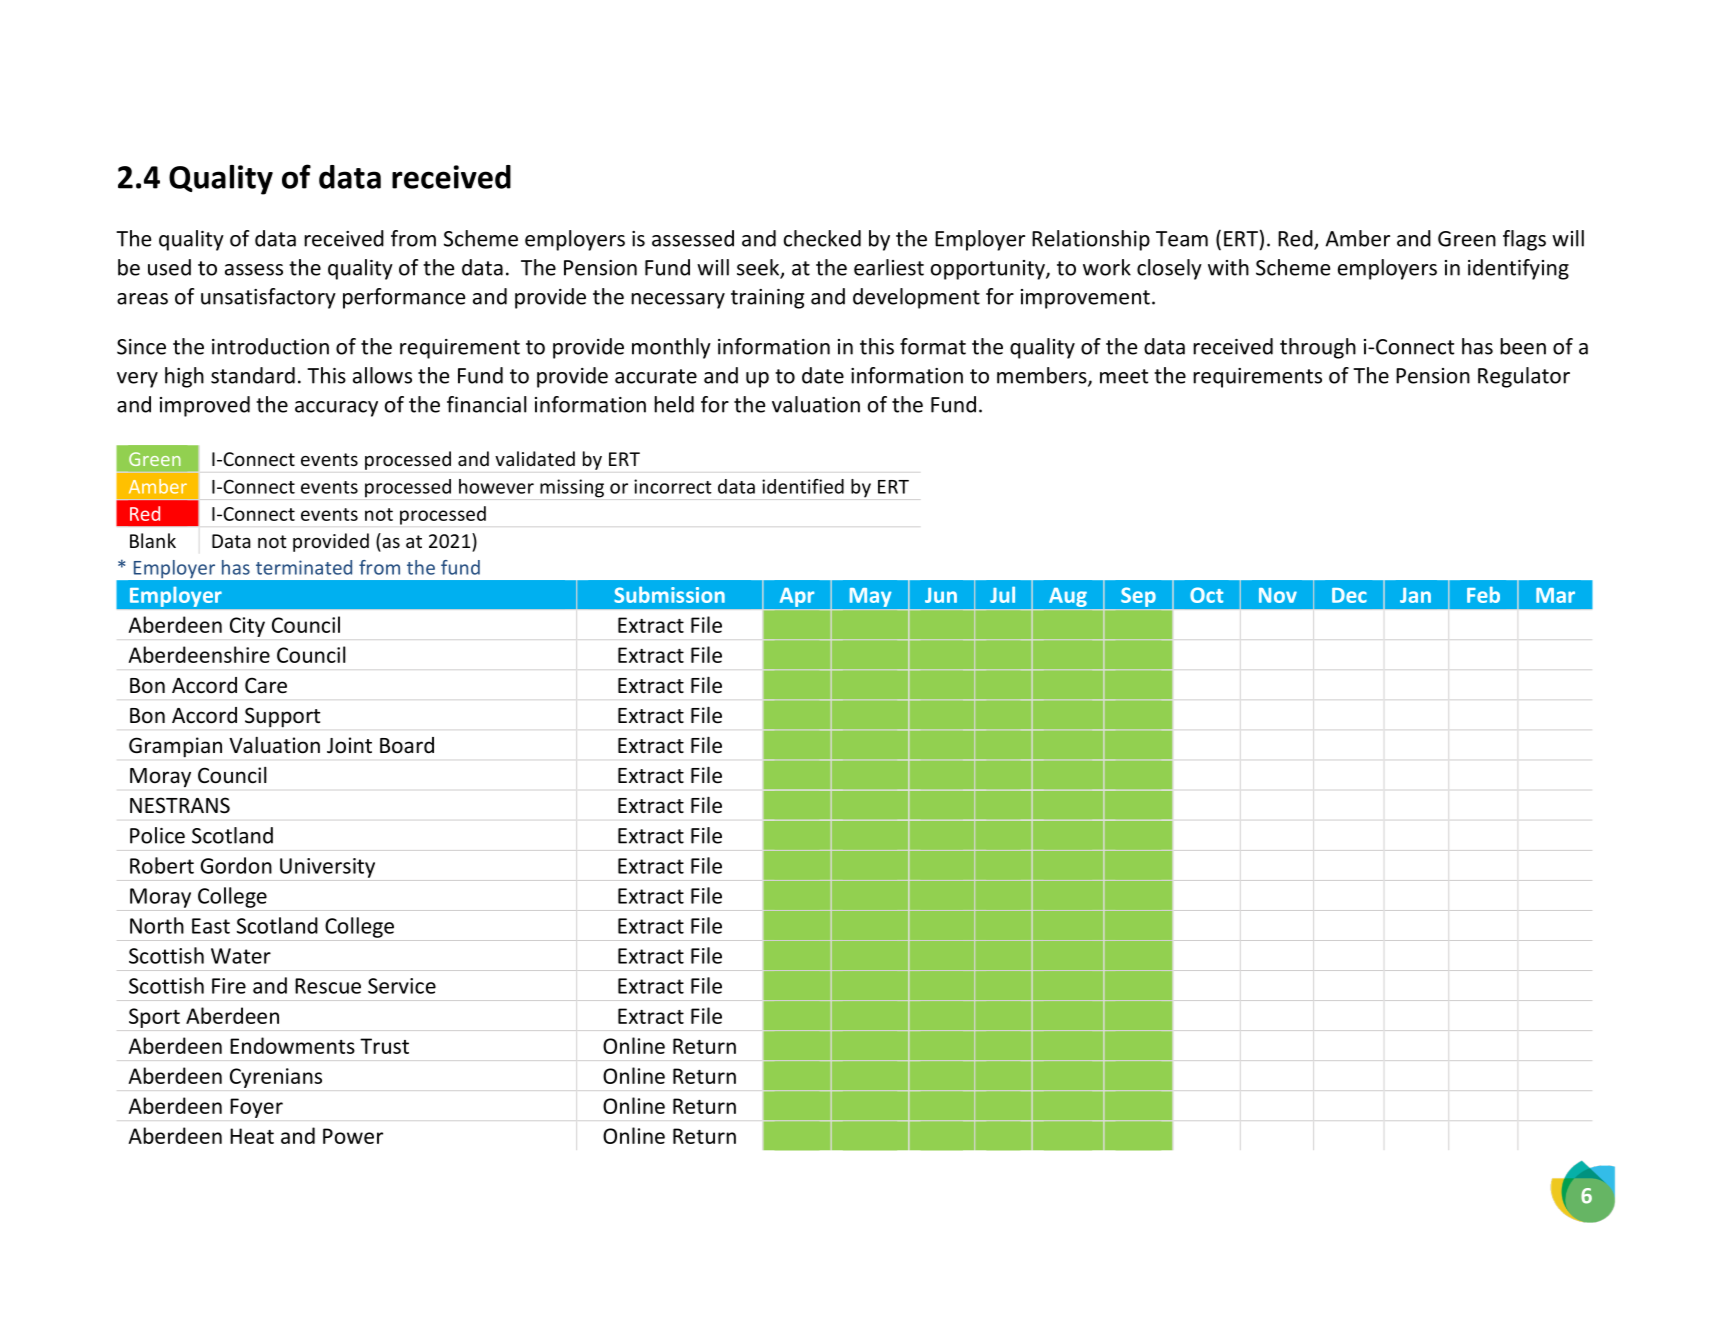  What do you see at coordinates (1415, 595) in the image?
I see `Jan` at bounding box center [1415, 595].
